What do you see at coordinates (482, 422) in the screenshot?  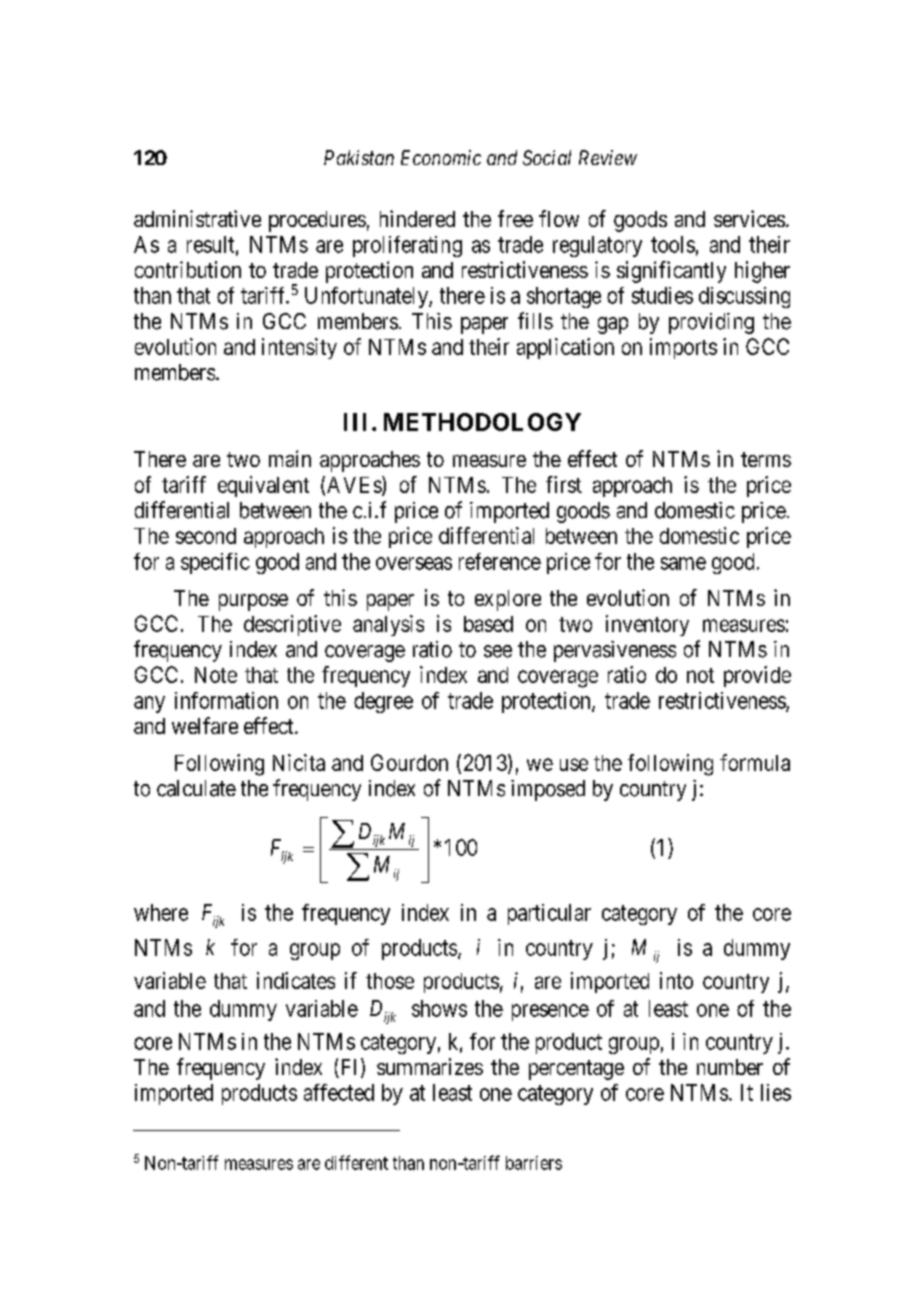 I see `METHODOLOGY` at bounding box center [482, 422].
